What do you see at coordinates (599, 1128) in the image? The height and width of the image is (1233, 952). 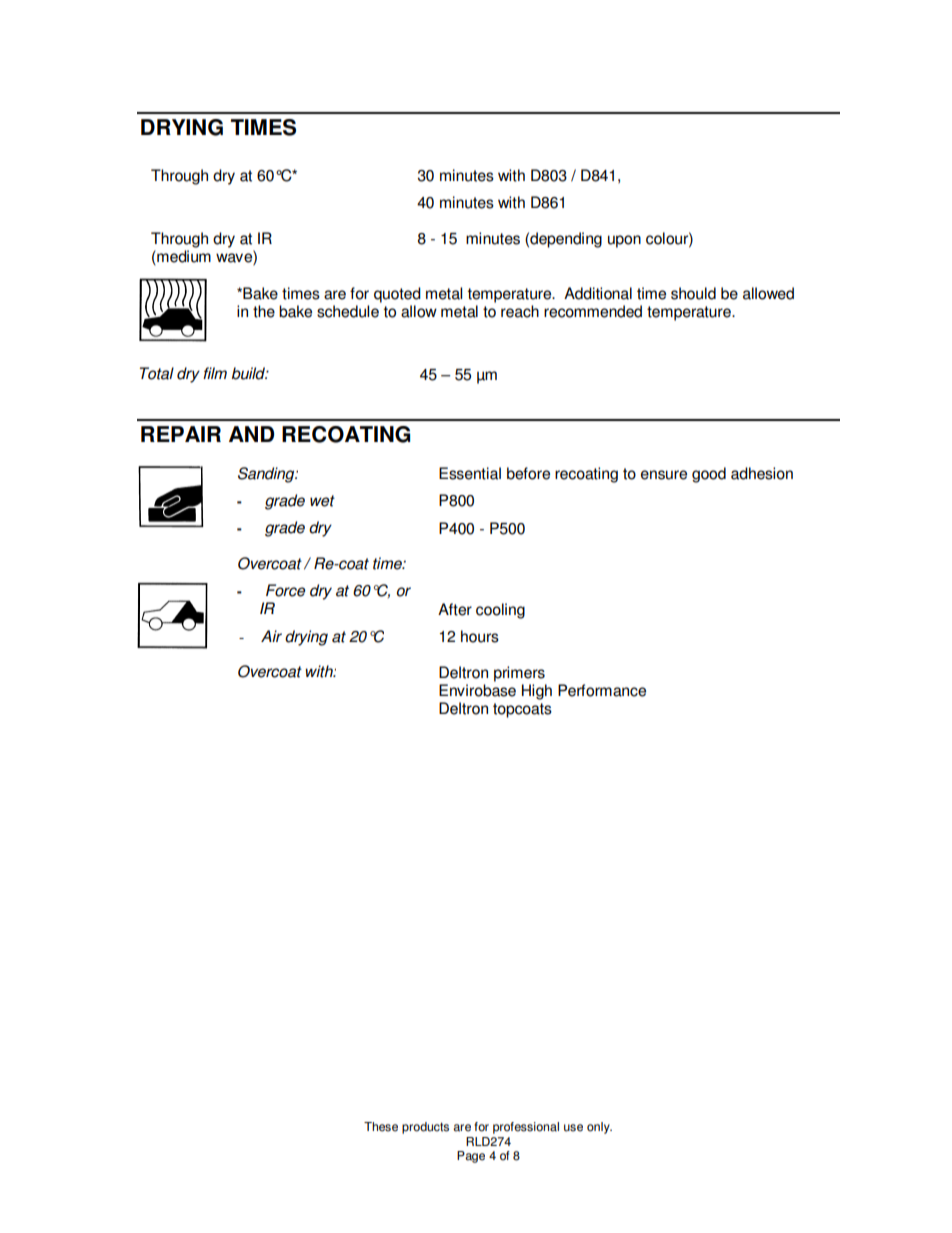 I see `only` at bounding box center [599, 1128].
